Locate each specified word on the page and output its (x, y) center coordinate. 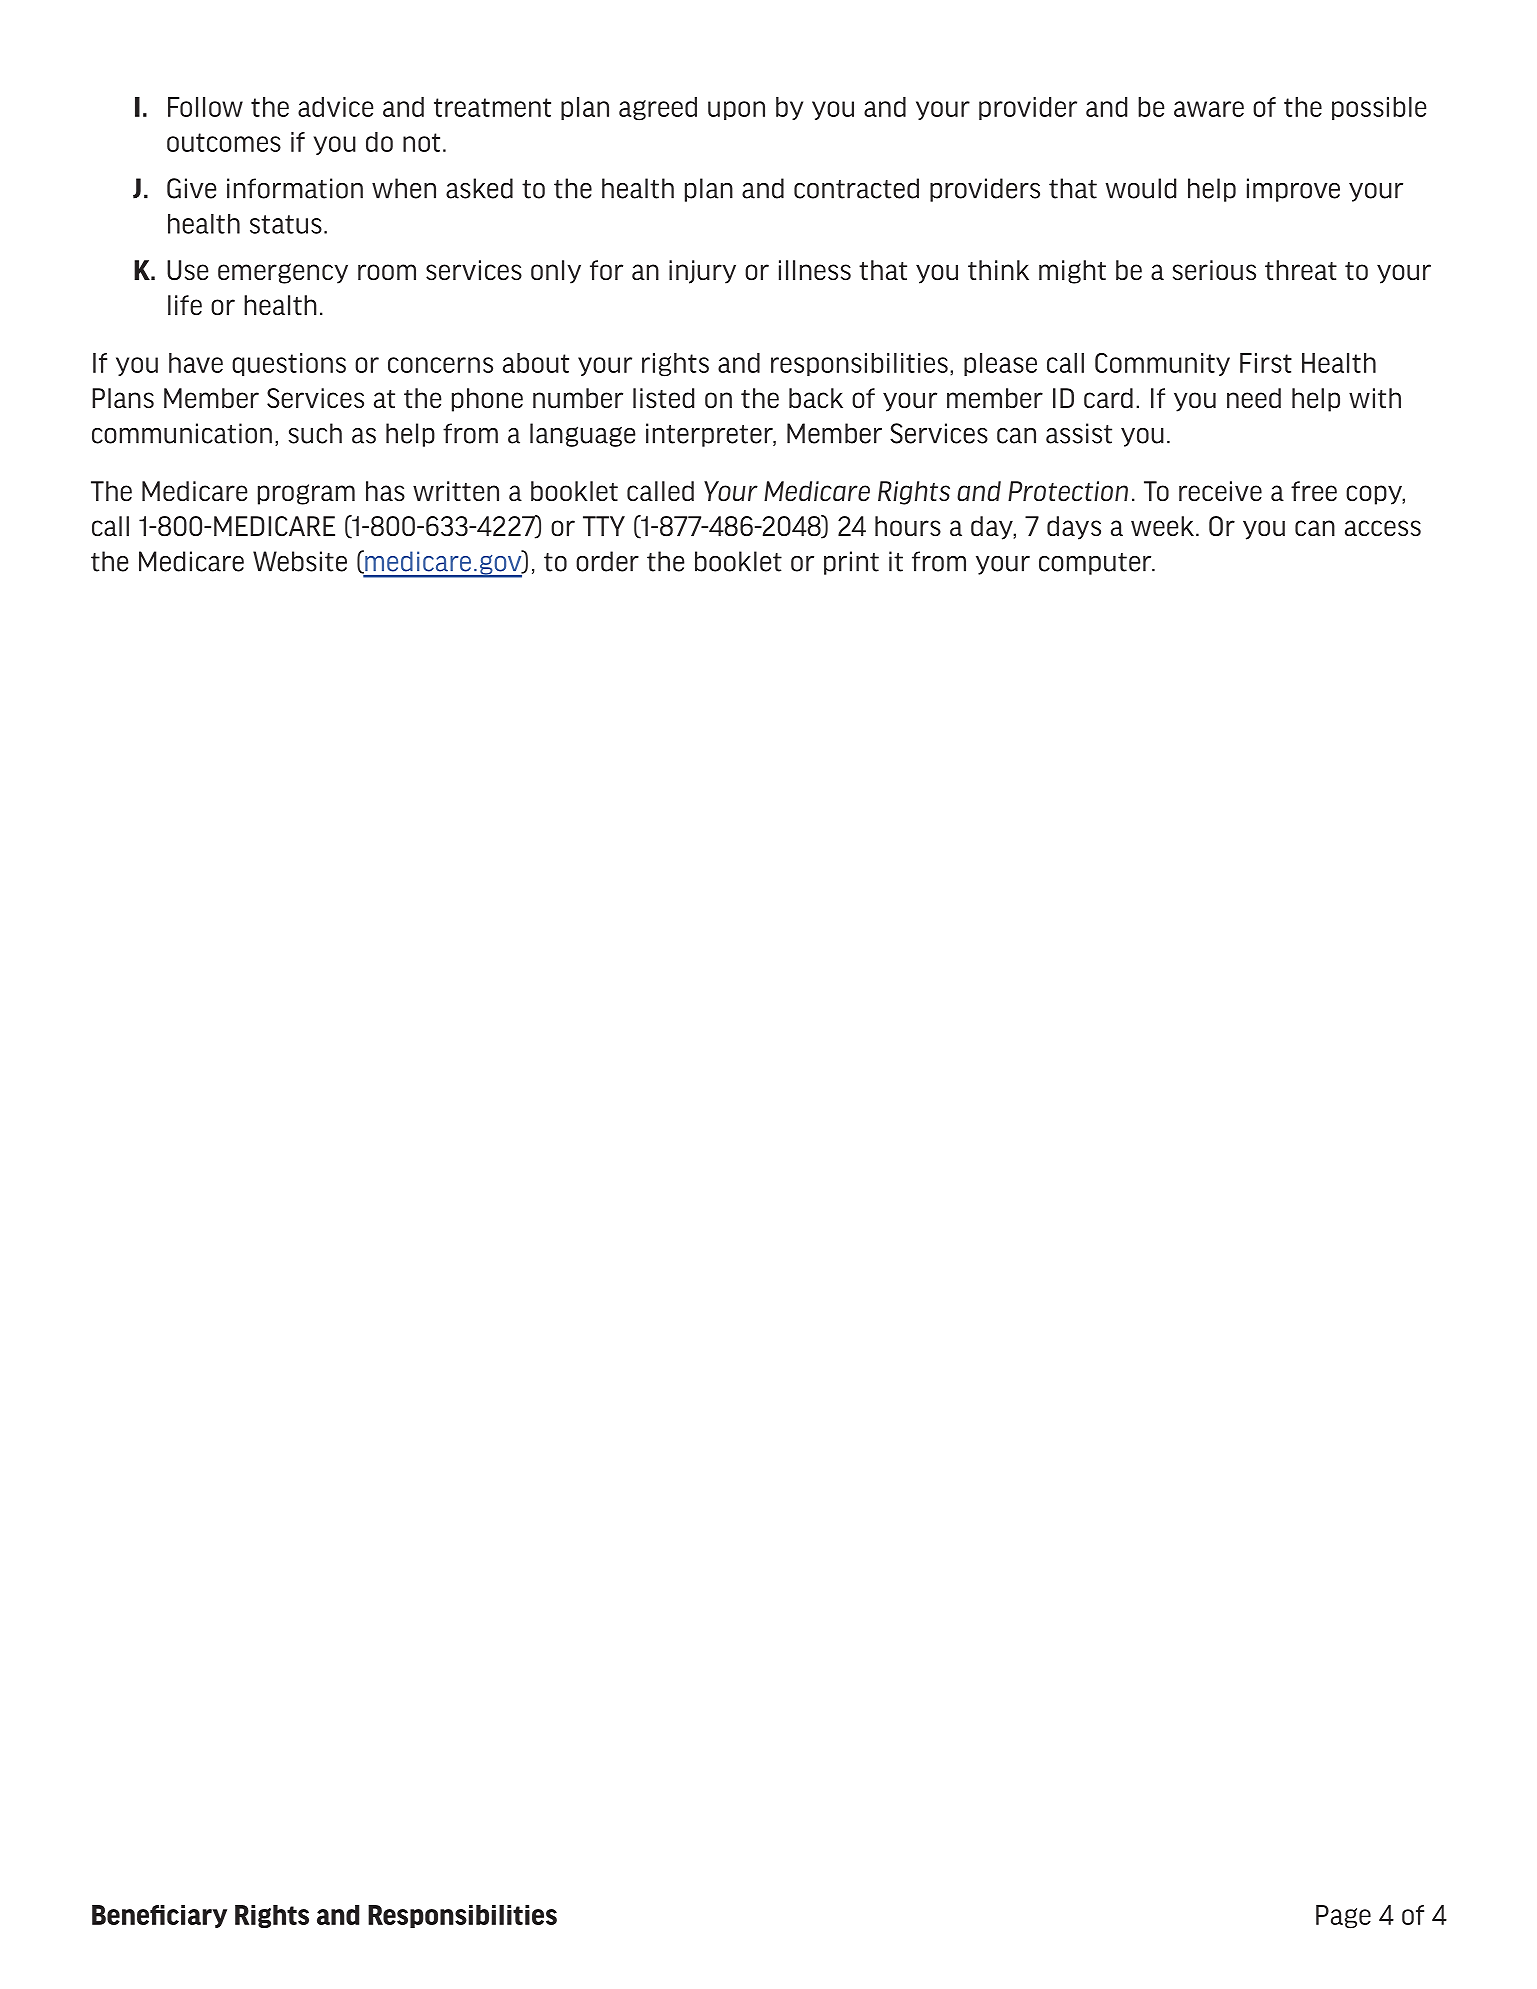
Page (1343, 1917)
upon (736, 110)
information (295, 188)
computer (1096, 564)
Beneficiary (159, 1916)
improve (1293, 190)
